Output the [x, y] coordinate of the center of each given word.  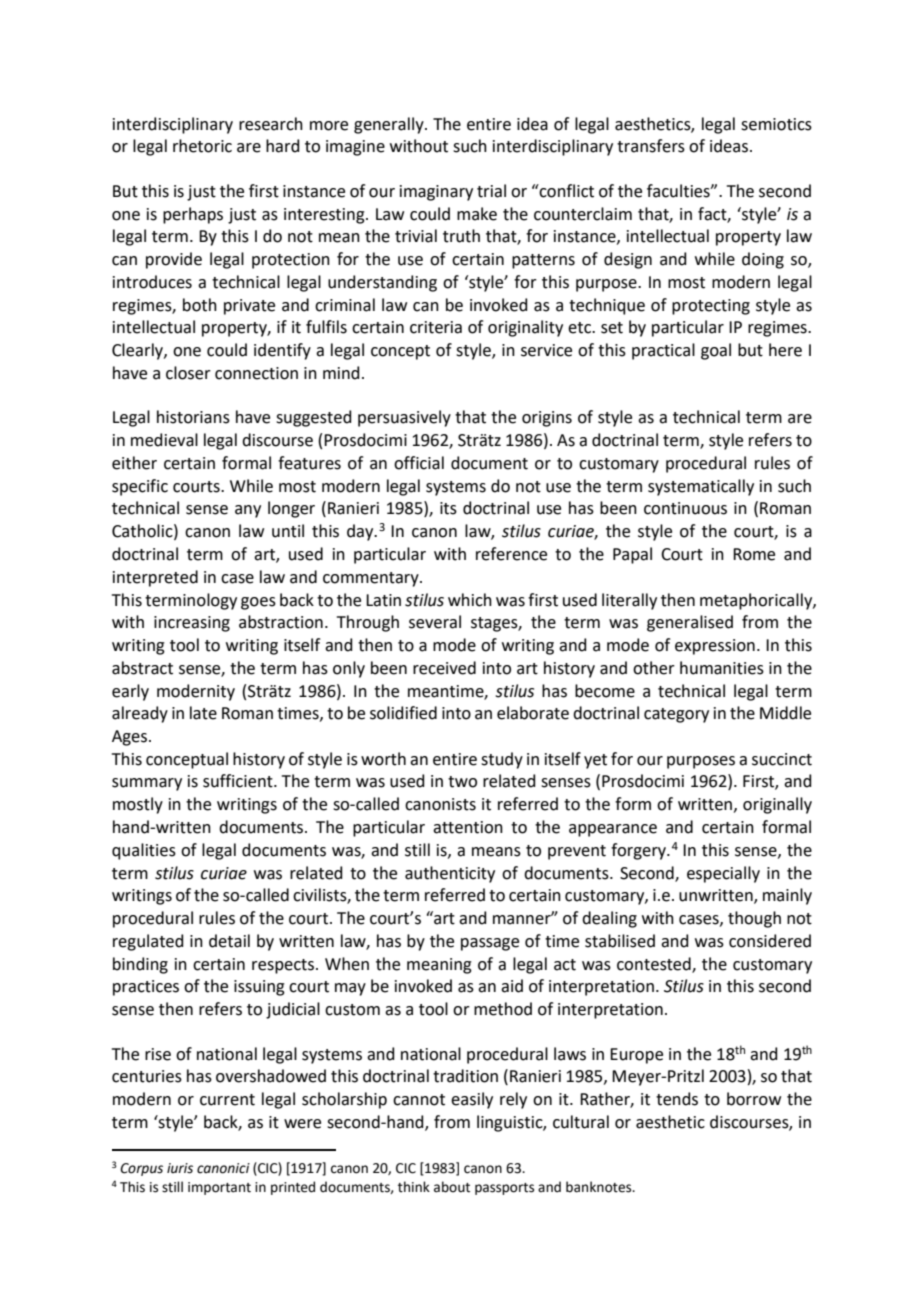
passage [490, 944]
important [219, 1188]
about [452, 1187]
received [444, 668]
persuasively [404, 418]
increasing [192, 624]
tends [677, 1099]
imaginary [436, 193]
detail [229, 941]
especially [723, 874]
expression [715, 647]
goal [716, 351]
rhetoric [202, 146]
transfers [651, 146]
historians [193, 417]
